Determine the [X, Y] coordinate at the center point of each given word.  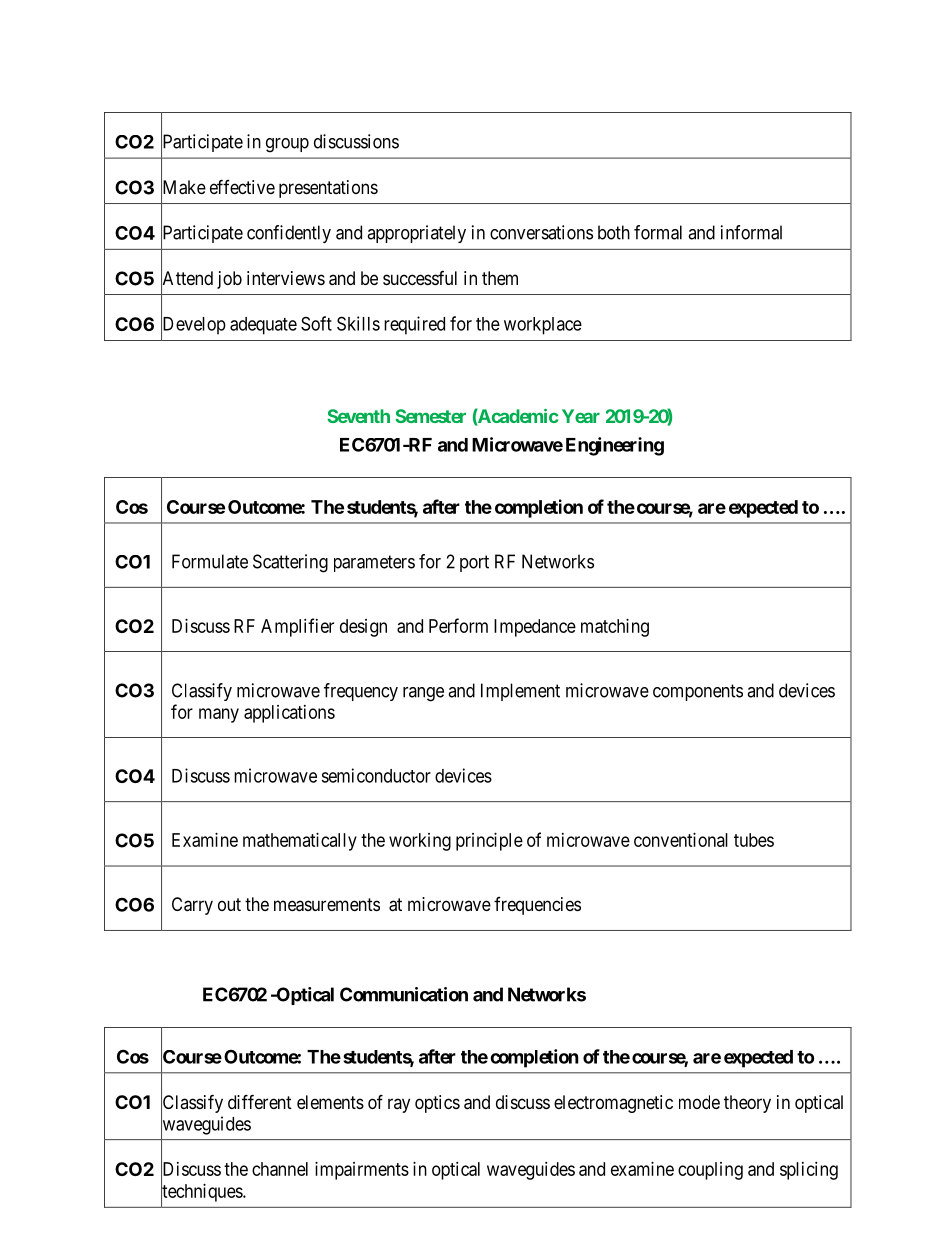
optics [437, 1104]
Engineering [615, 446]
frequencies [537, 906]
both [614, 232]
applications [289, 714]
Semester [430, 416]
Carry [192, 906]
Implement [520, 692]
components [698, 692]
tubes [754, 840]
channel [280, 1169]
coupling [710, 1171]
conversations [541, 232]
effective [242, 186]
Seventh [358, 416]
